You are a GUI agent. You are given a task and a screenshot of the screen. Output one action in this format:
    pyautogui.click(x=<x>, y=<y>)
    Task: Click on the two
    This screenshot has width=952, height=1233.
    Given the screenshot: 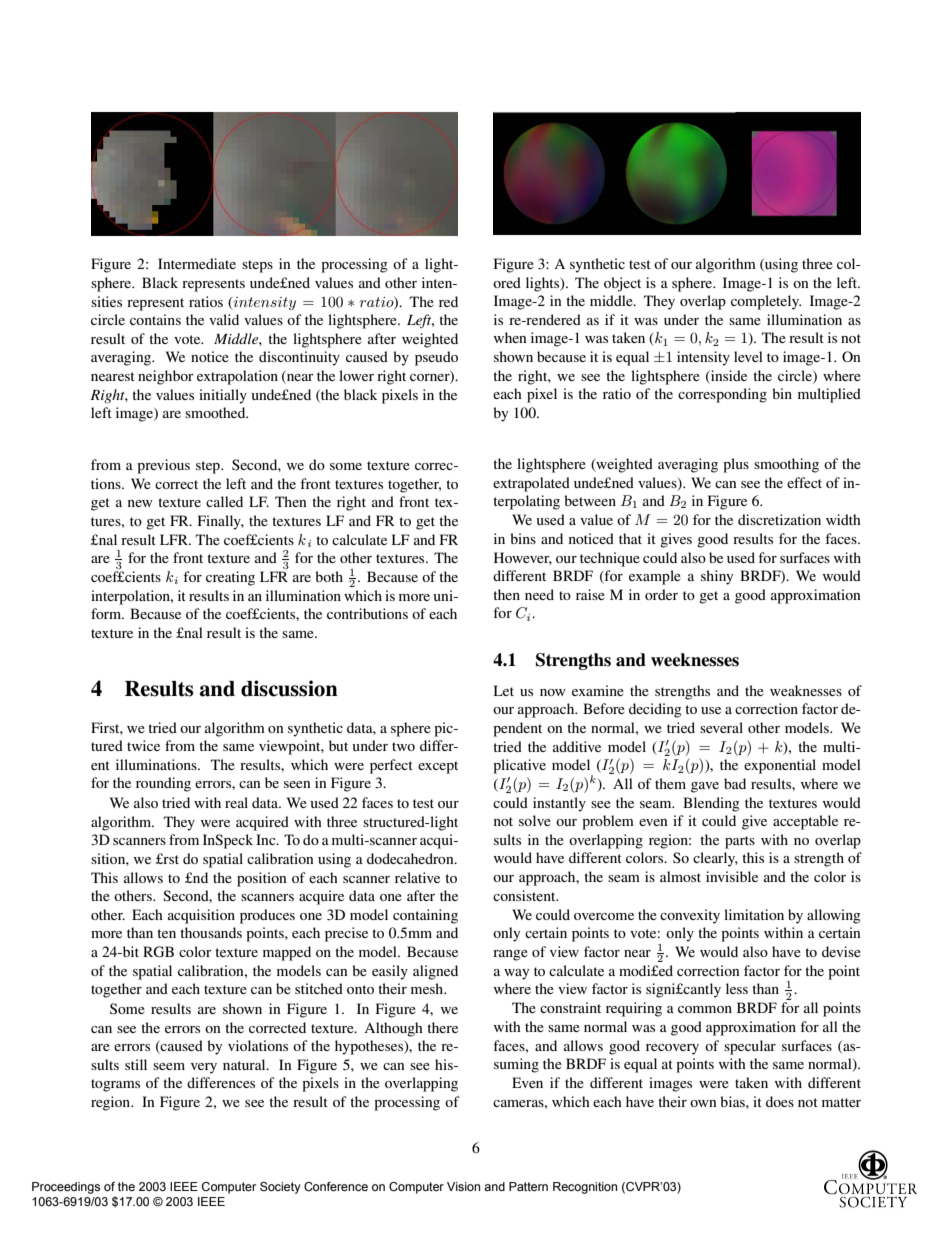 What is the action you would take?
    pyautogui.click(x=403, y=746)
